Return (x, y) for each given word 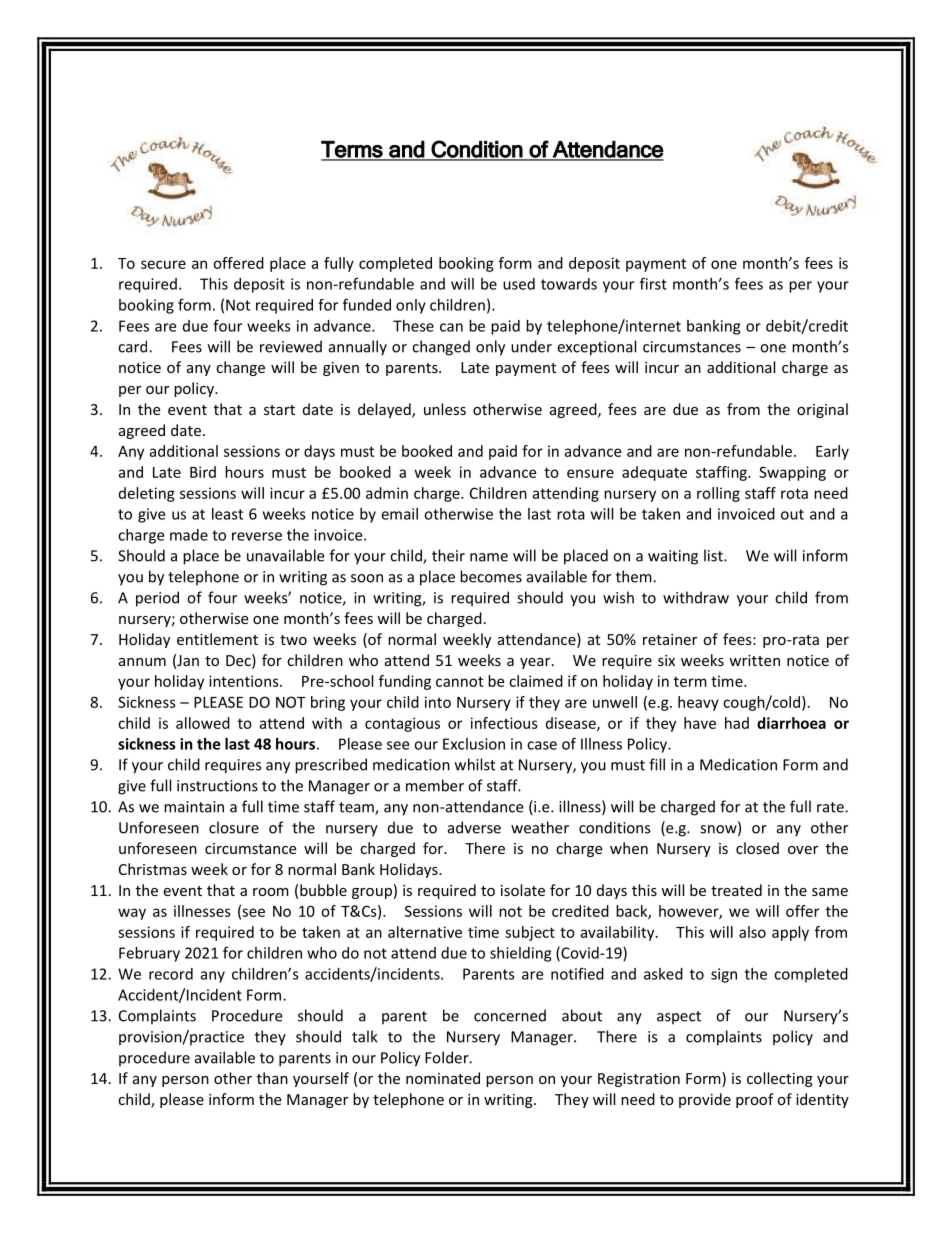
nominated (443, 1078)
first (653, 283)
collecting (780, 1079)
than (272, 1078)
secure (163, 264)
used (519, 284)
